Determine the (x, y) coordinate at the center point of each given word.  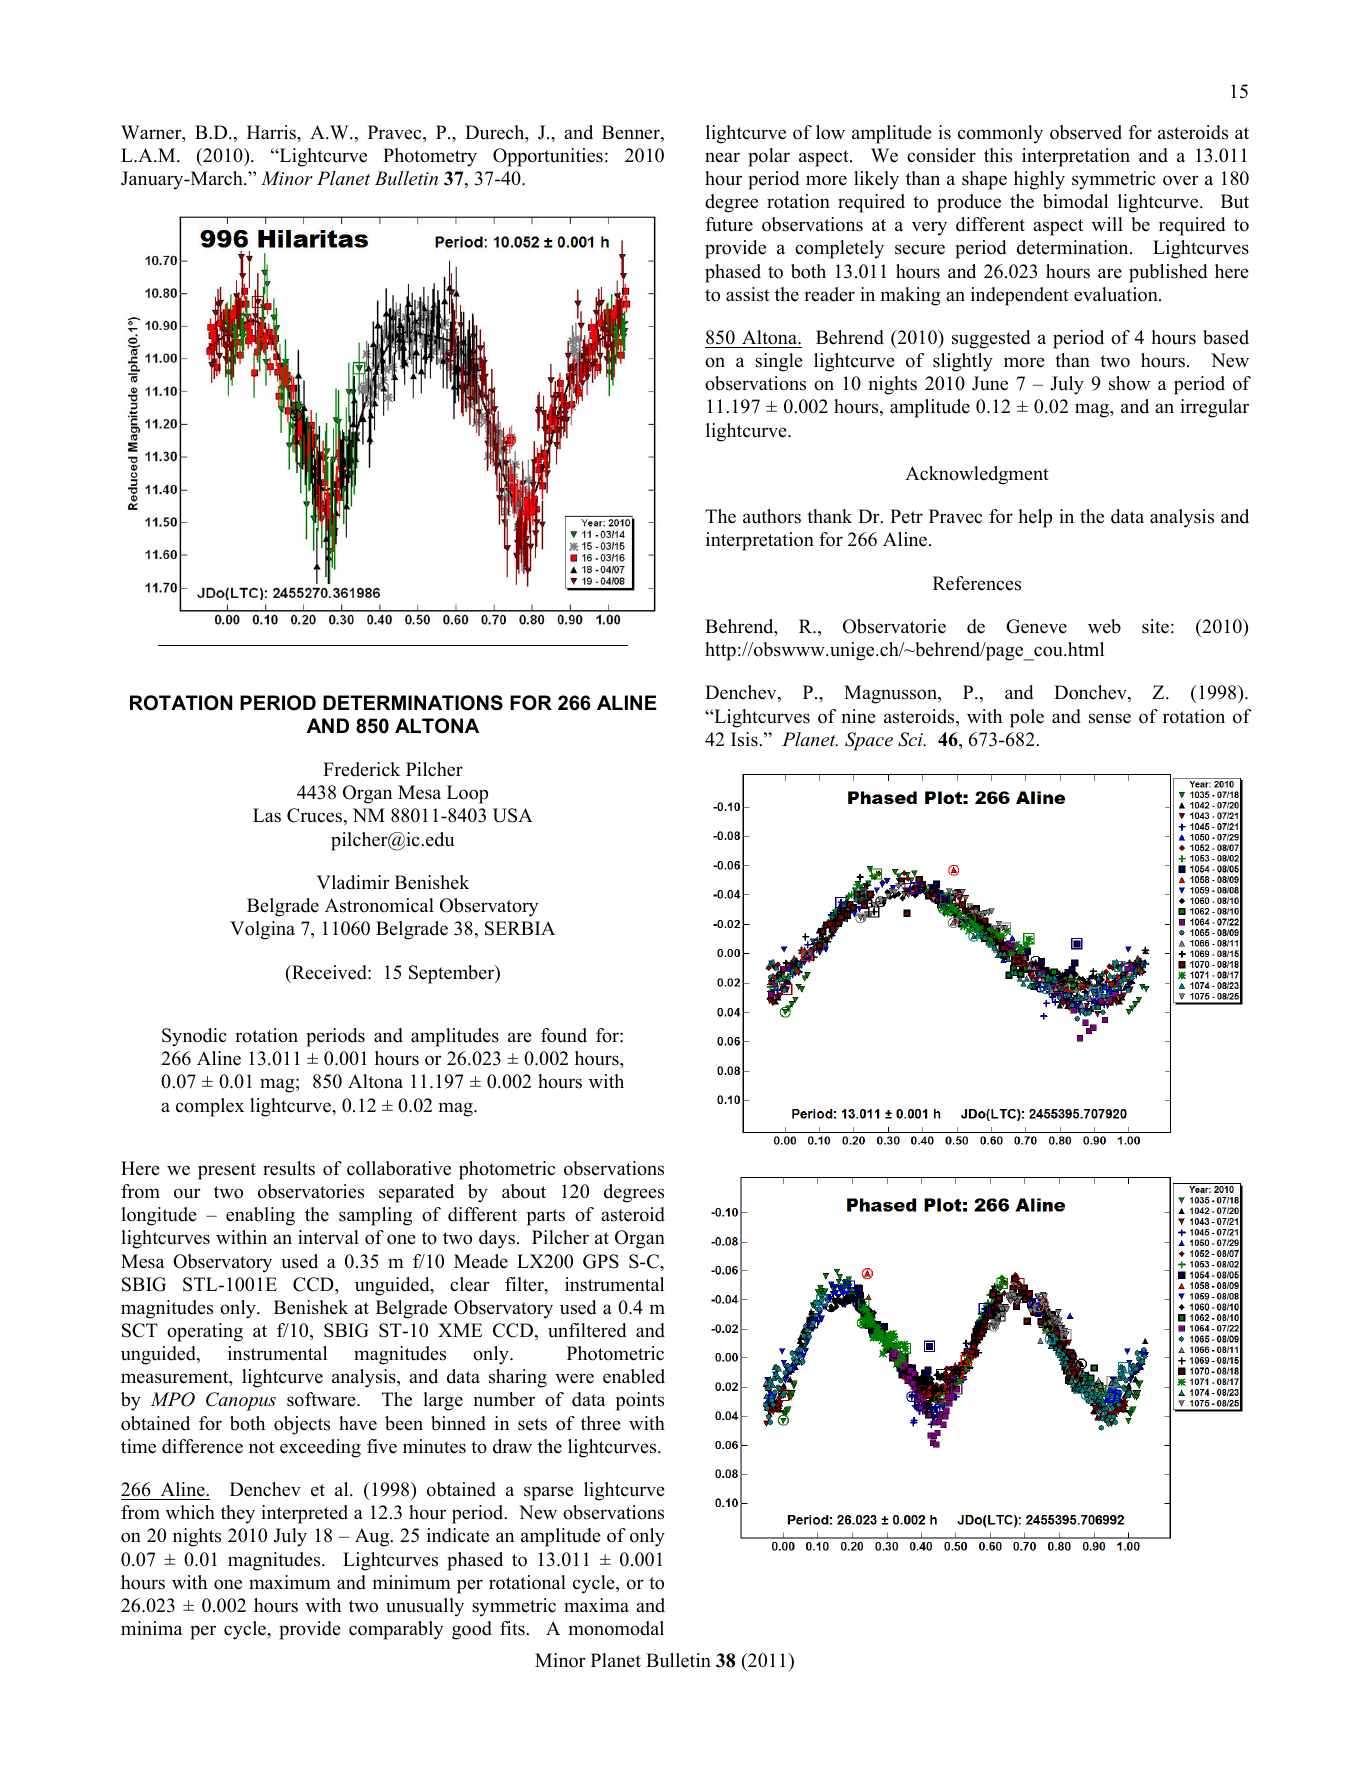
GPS (601, 1261)
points (640, 1401)
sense (1110, 718)
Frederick (361, 769)
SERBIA (520, 928)
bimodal (1075, 201)
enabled (634, 1376)
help (1035, 518)
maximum (290, 1582)
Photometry (430, 157)
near (722, 157)
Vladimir (353, 882)
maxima (596, 1605)
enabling (260, 1216)
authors (772, 516)
